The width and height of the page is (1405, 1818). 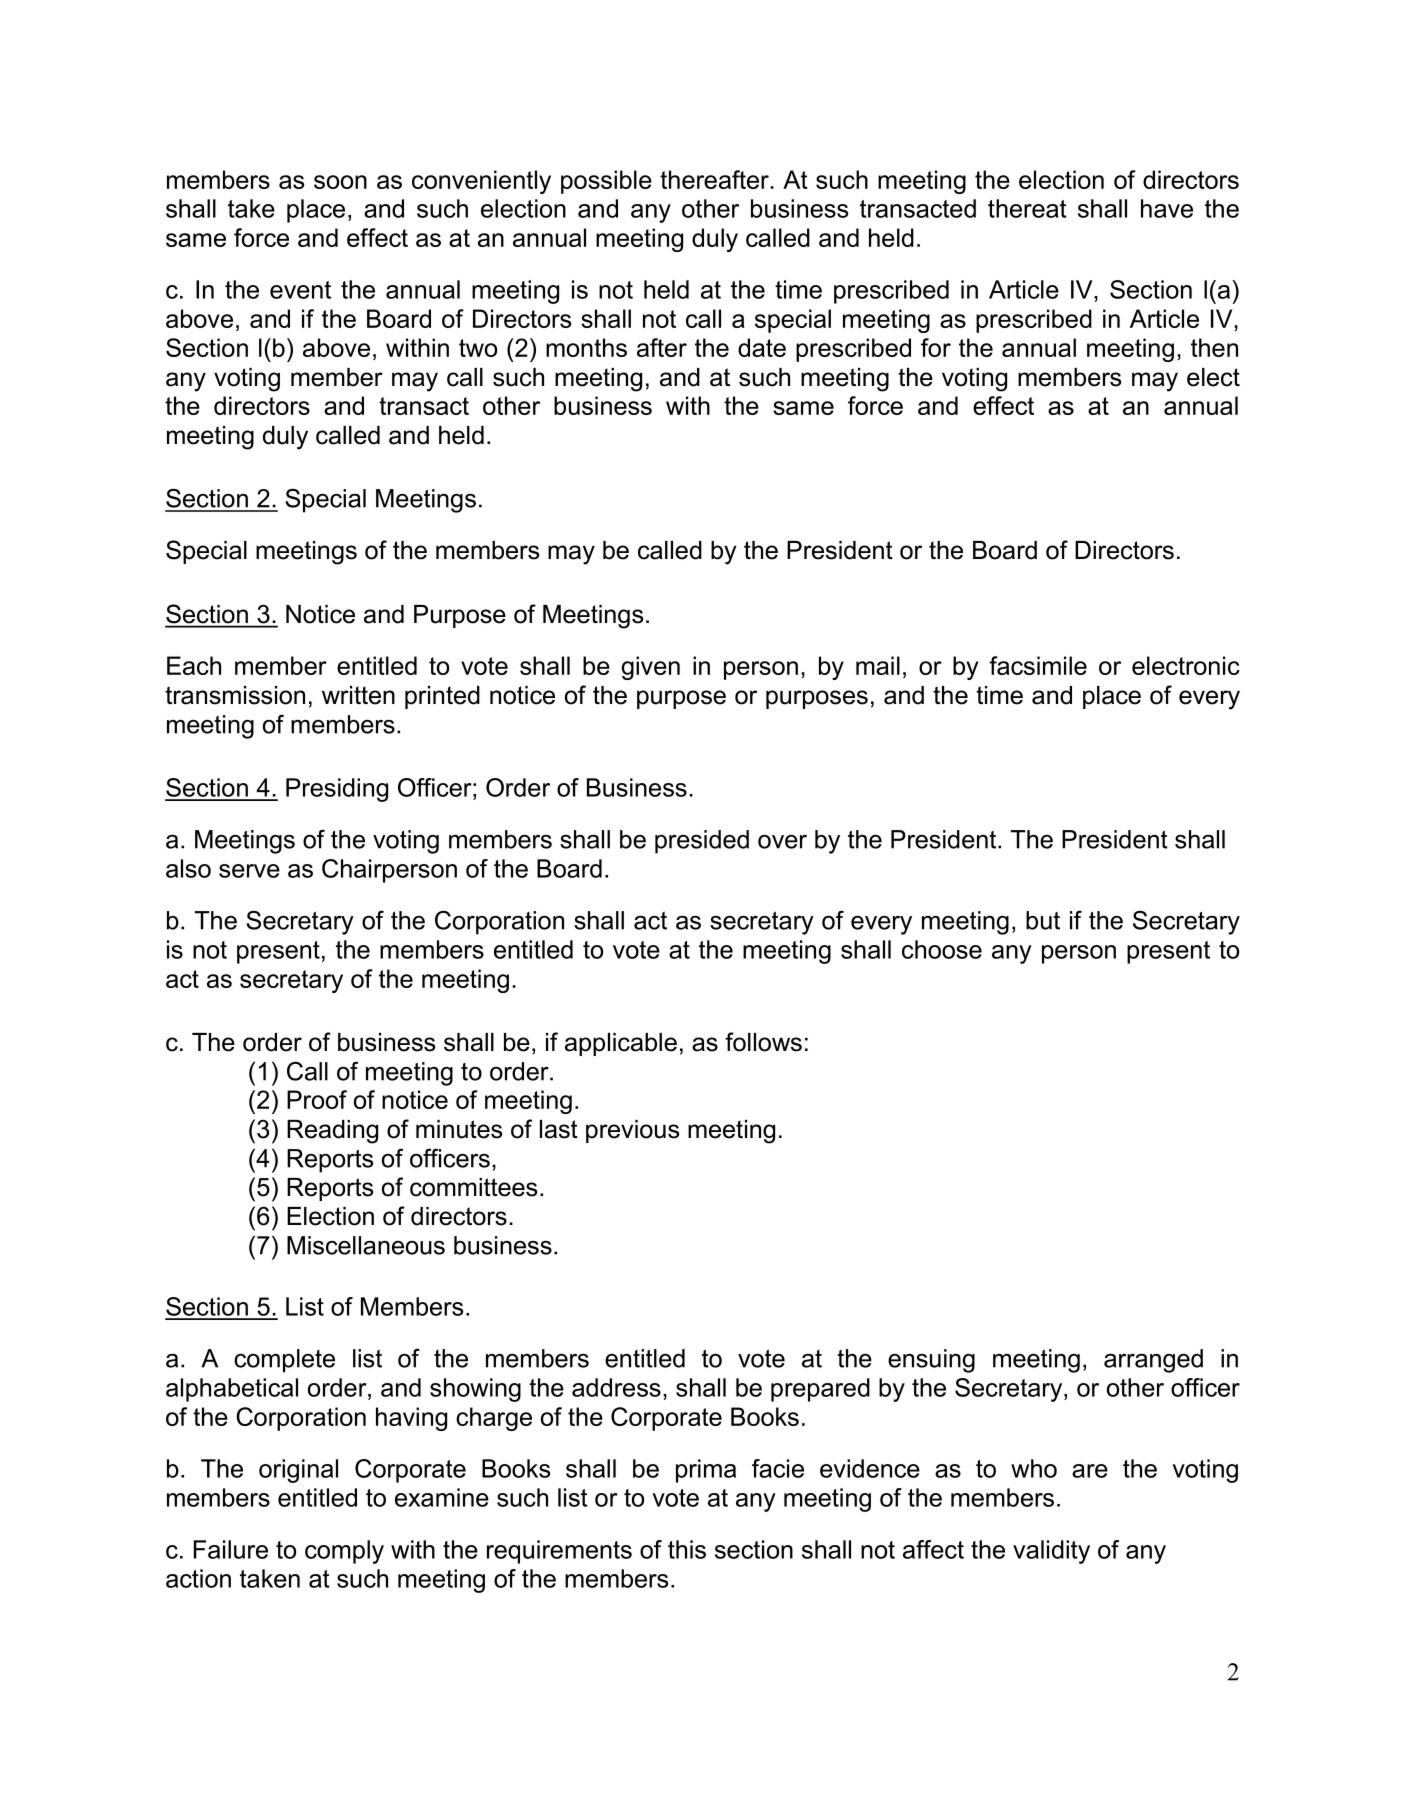 What do you see at coordinates (366, 1245) in the page?
I see `Miscellaneous` at bounding box center [366, 1245].
